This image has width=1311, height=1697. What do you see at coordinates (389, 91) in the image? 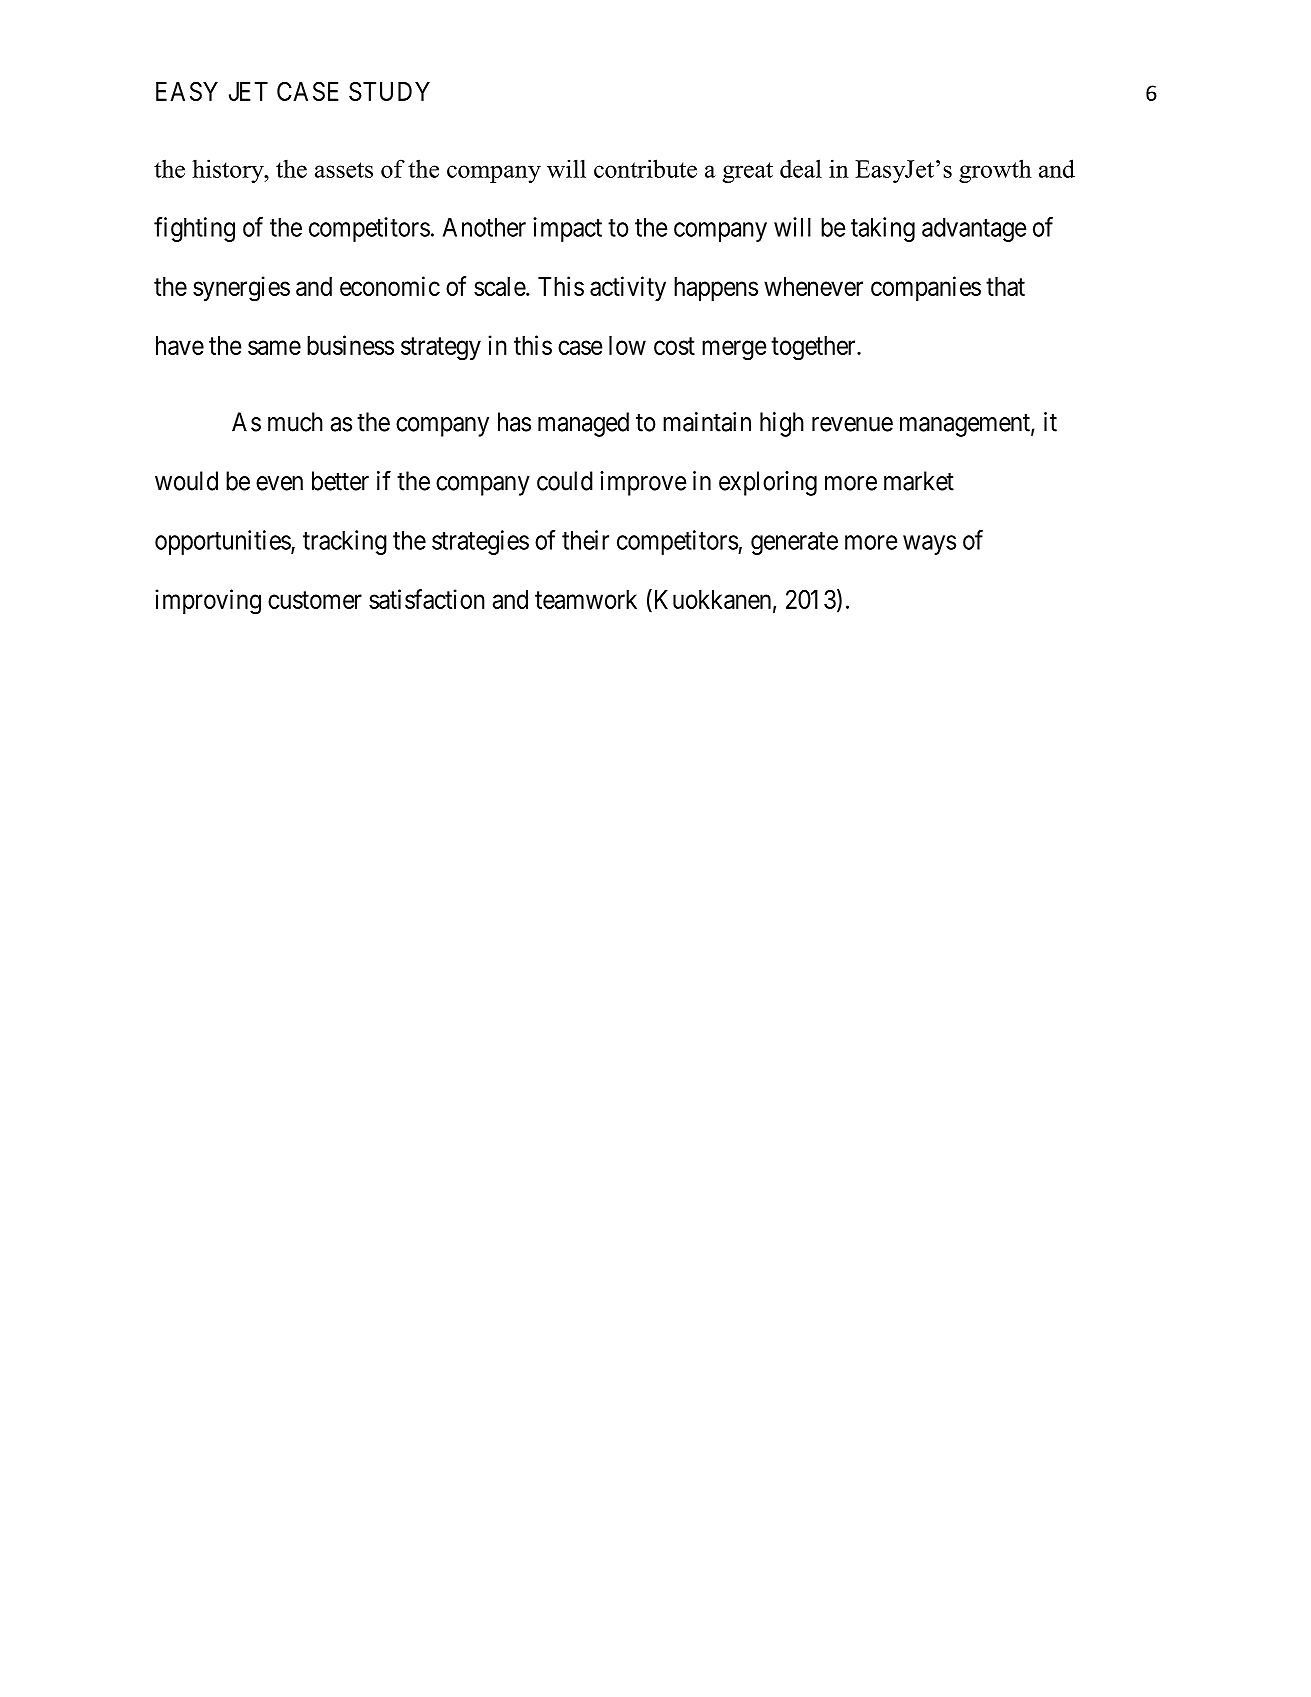
I see `STUDY` at bounding box center [389, 91].
